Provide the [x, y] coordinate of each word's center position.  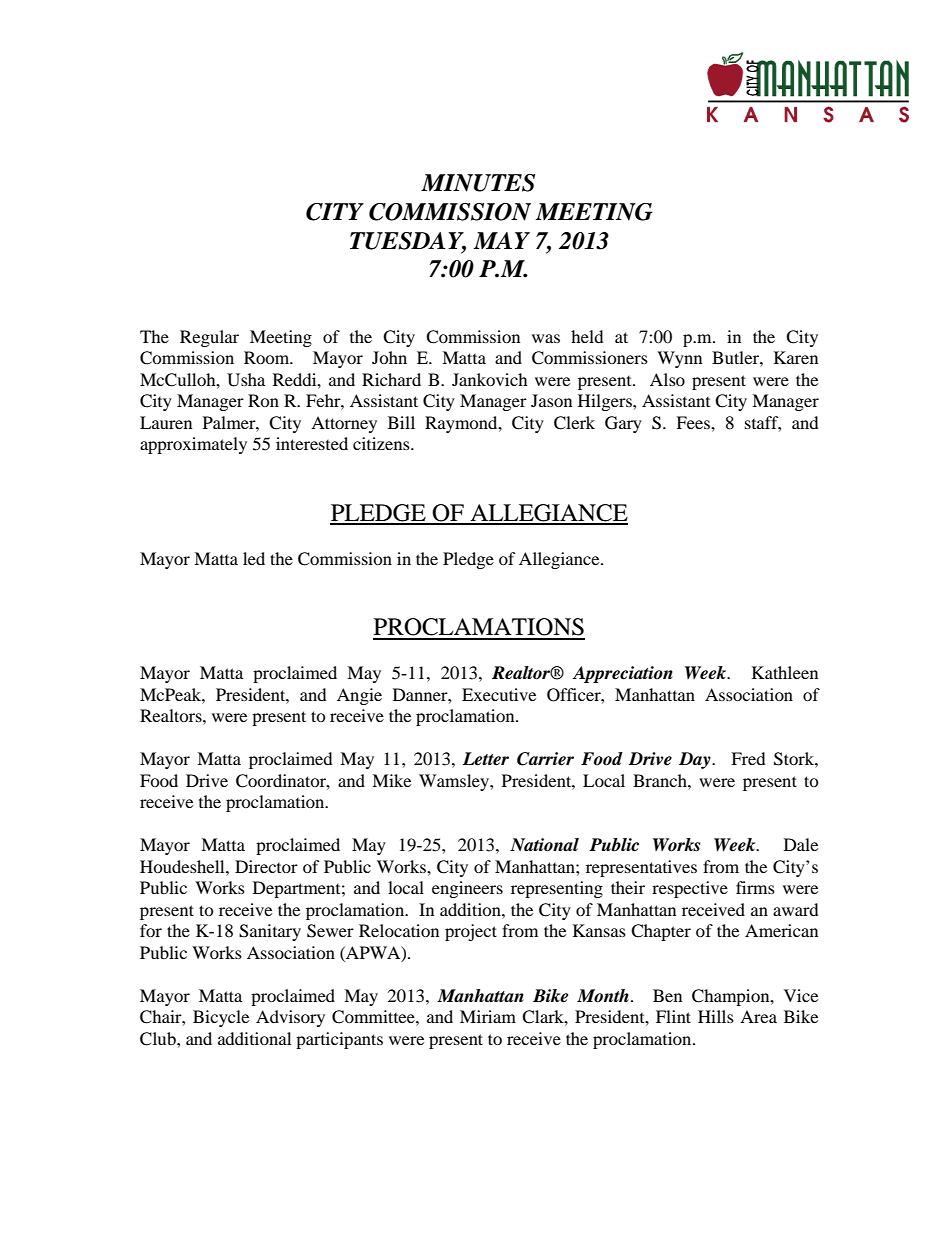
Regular [209, 338]
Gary [623, 424]
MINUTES [478, 183]
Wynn [679, 359]
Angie [359, 696]
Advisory [290, 1018]
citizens [382, 443]
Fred [748, 758]
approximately [193, 445]
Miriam [488, 1016]
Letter [486, 759]
